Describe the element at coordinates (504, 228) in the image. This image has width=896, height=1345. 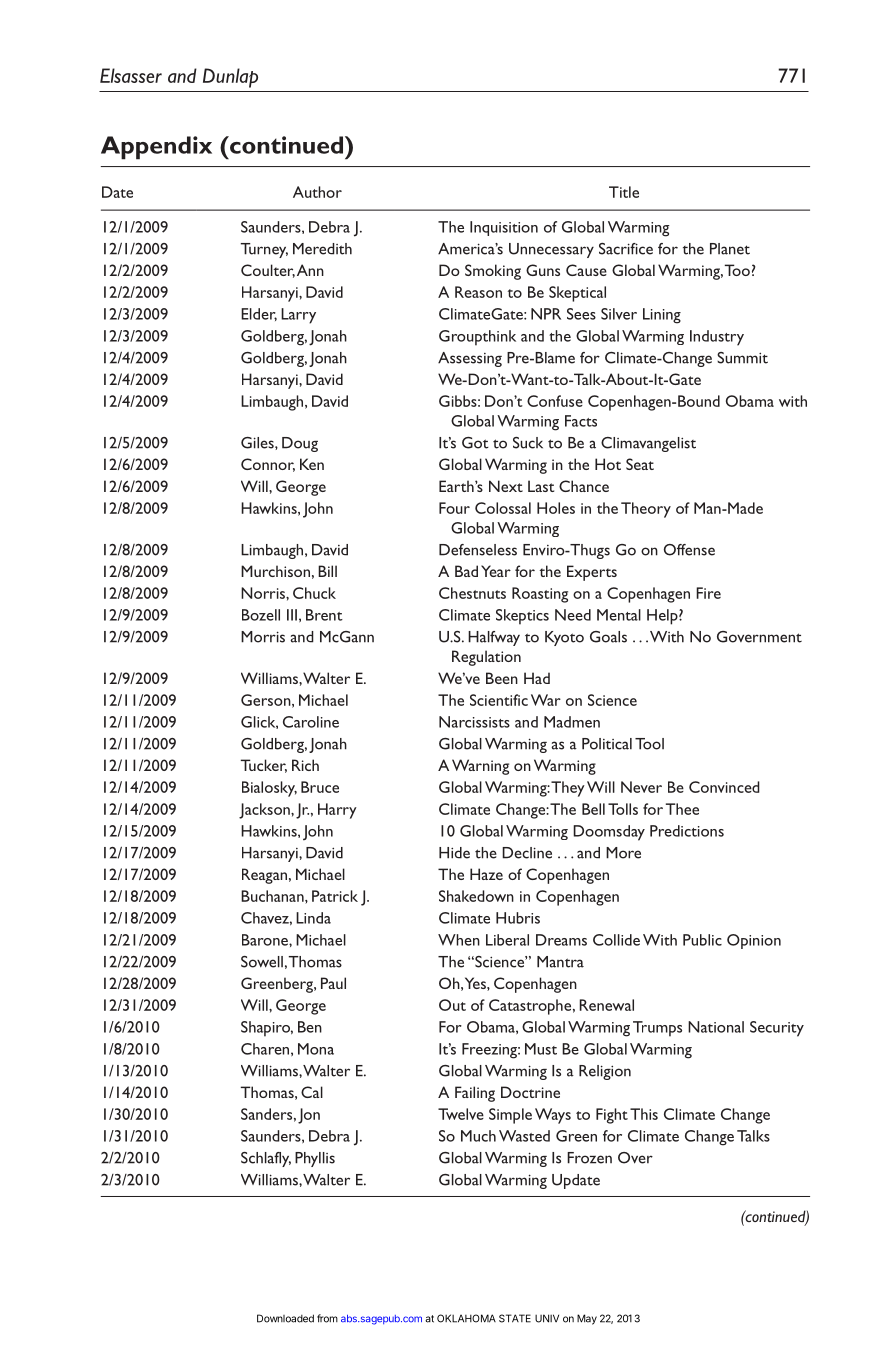
I see `Inquisition` at that location.
